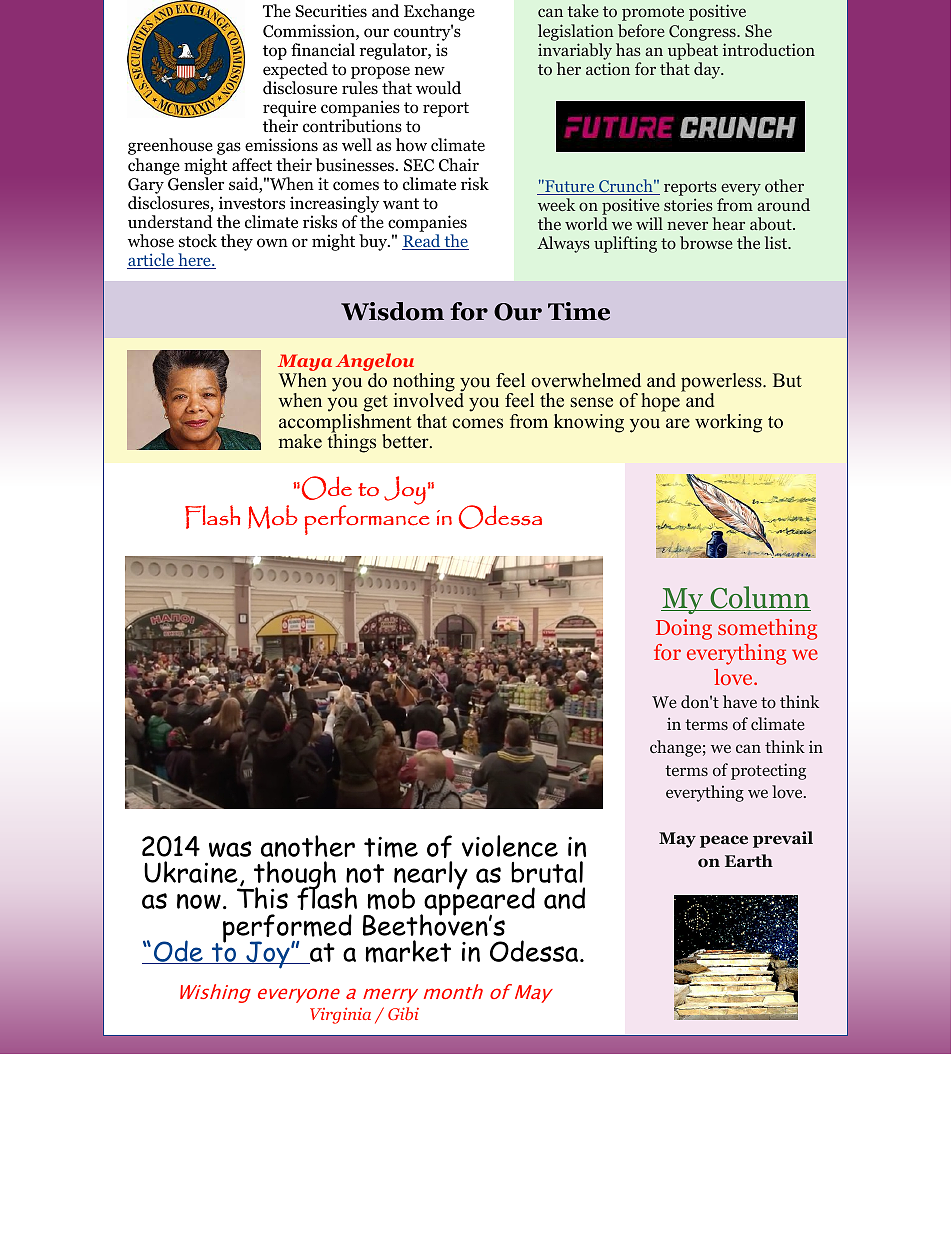 This image has height=1233, width=952. I want to click on browse, so click(706, 242).
